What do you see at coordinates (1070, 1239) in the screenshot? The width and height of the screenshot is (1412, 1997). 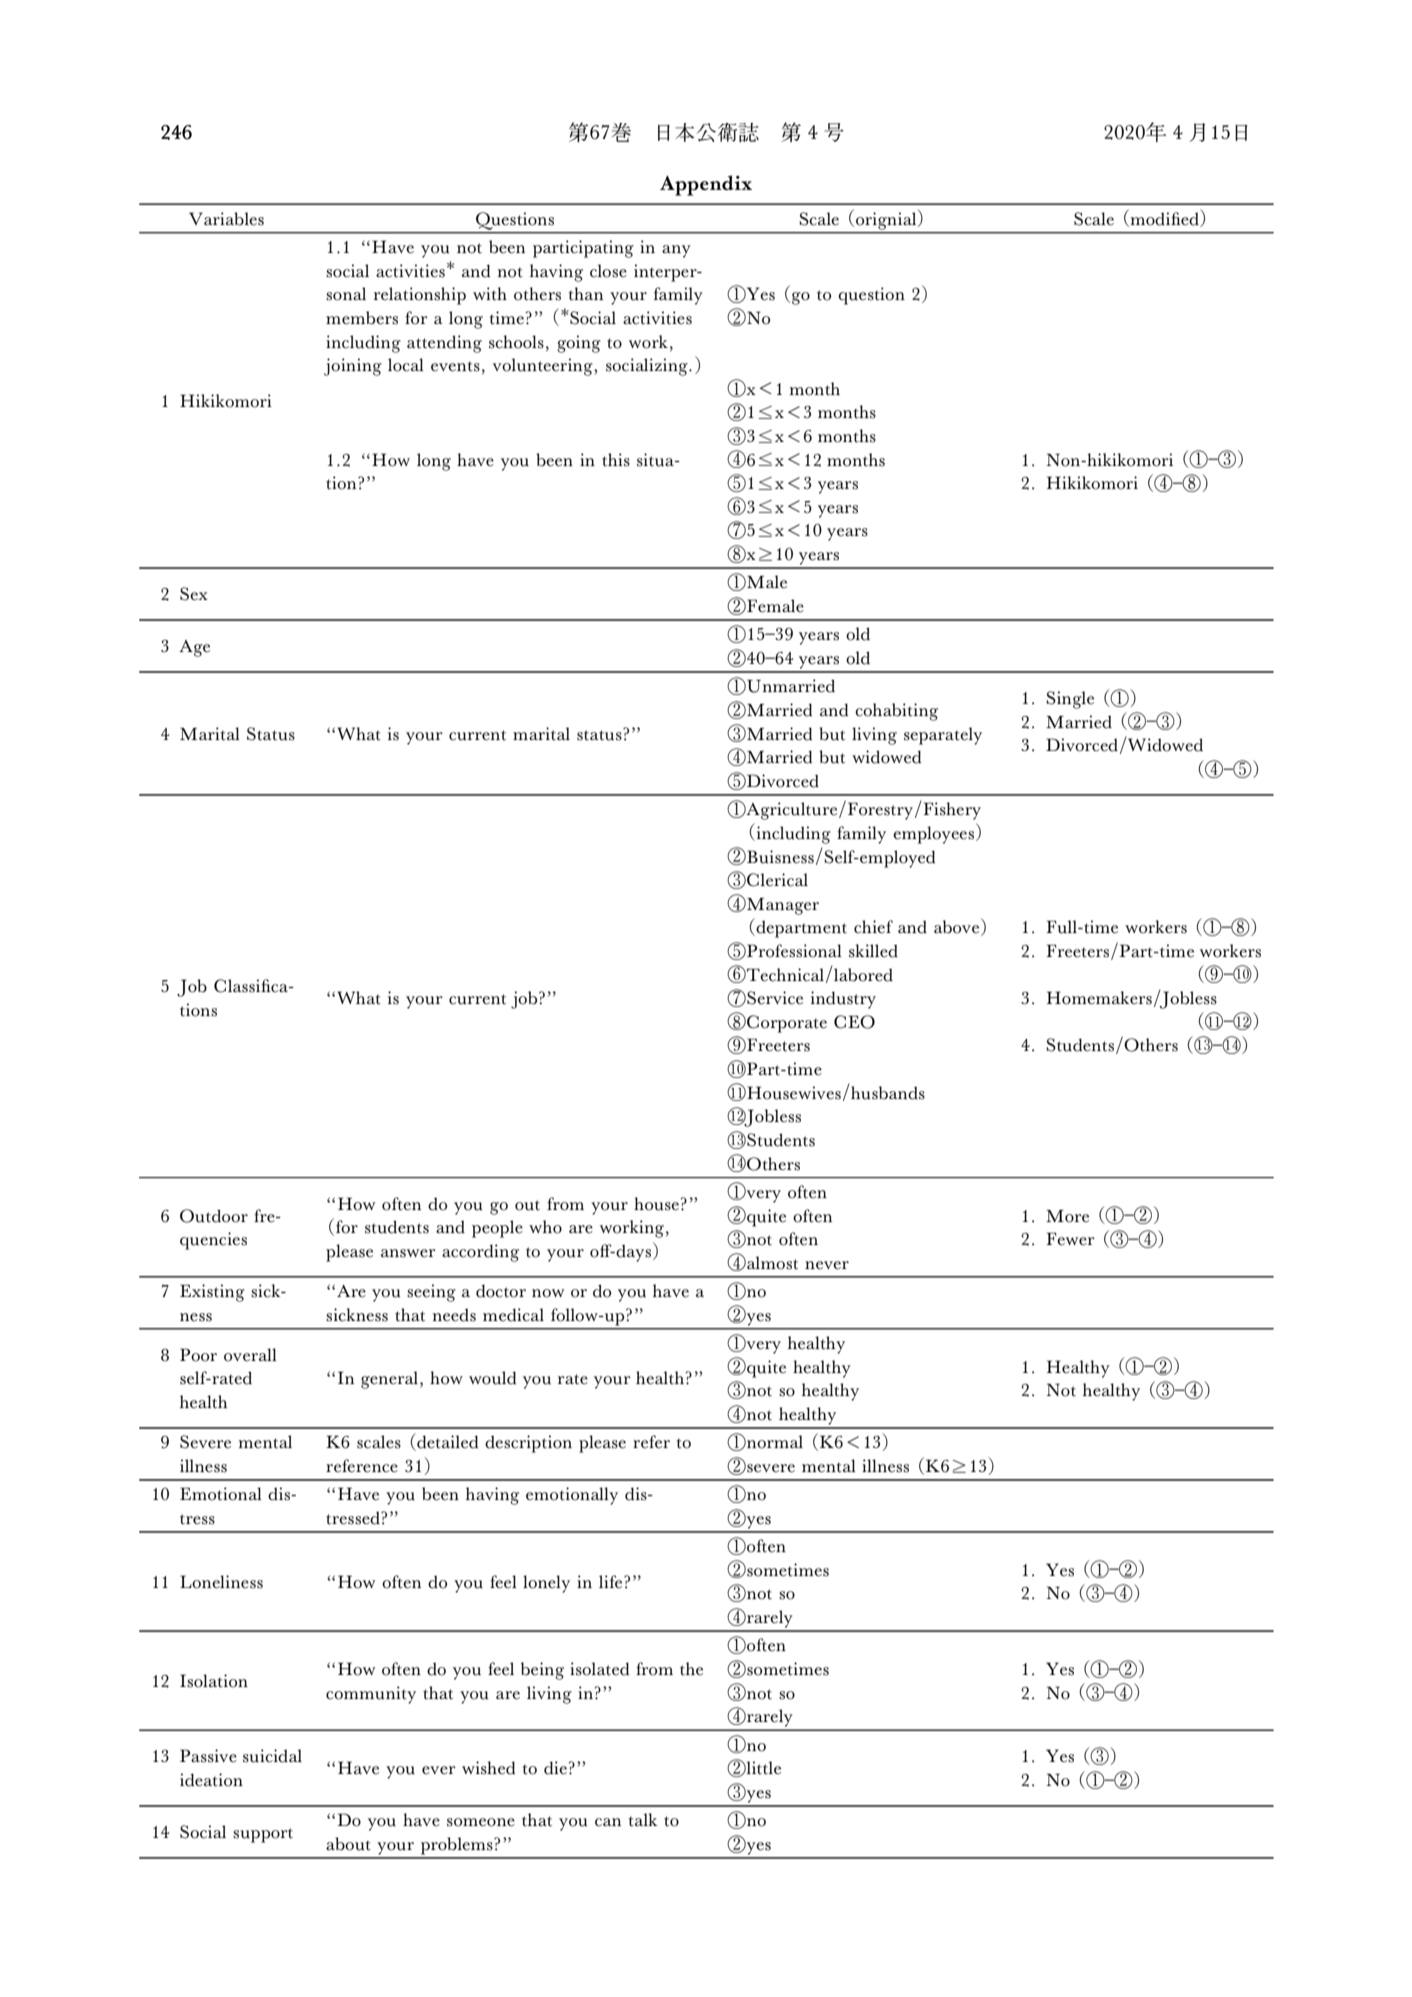 I see `Fewer` at bounding box center [1070, 1239].
